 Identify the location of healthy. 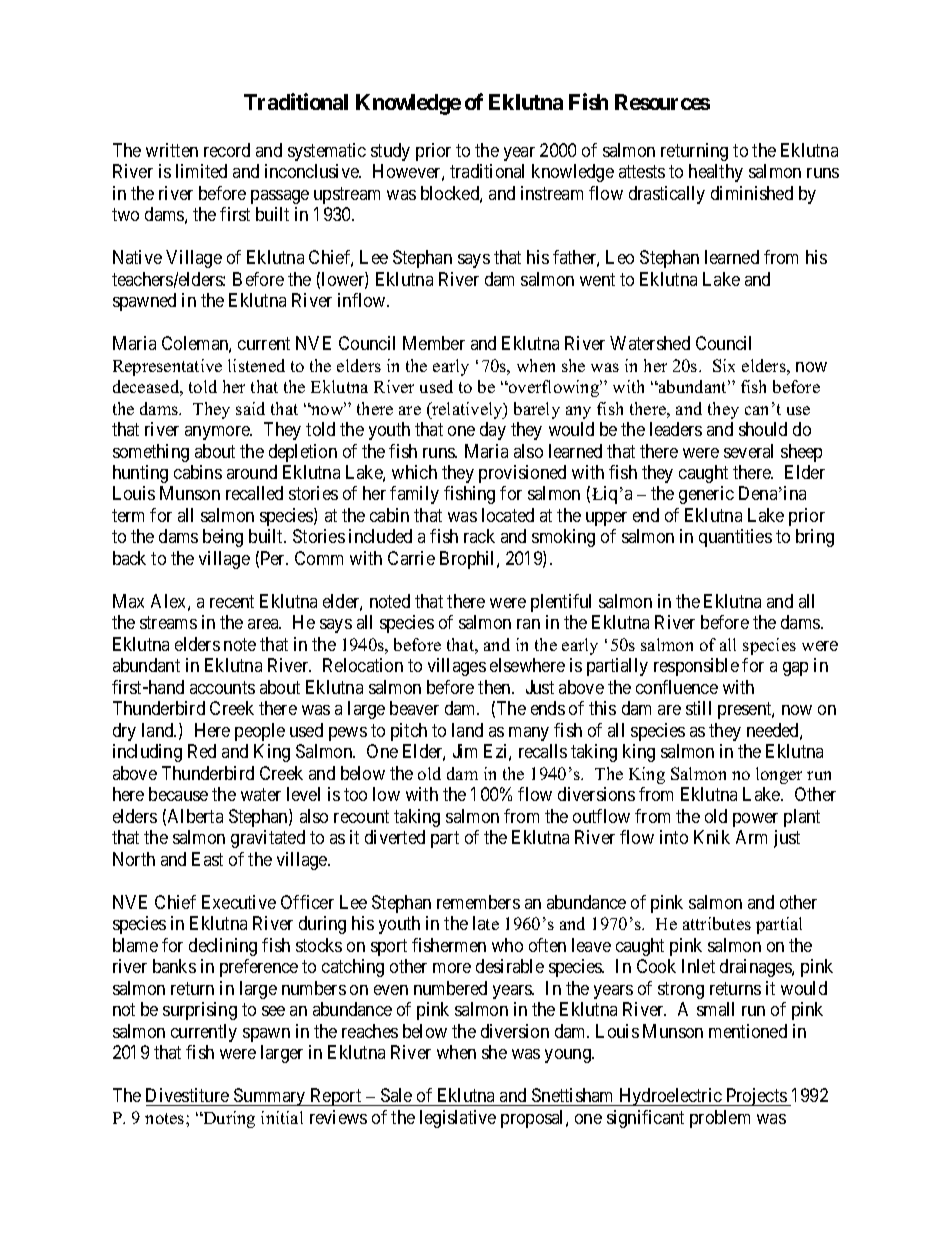
(716, 173).
